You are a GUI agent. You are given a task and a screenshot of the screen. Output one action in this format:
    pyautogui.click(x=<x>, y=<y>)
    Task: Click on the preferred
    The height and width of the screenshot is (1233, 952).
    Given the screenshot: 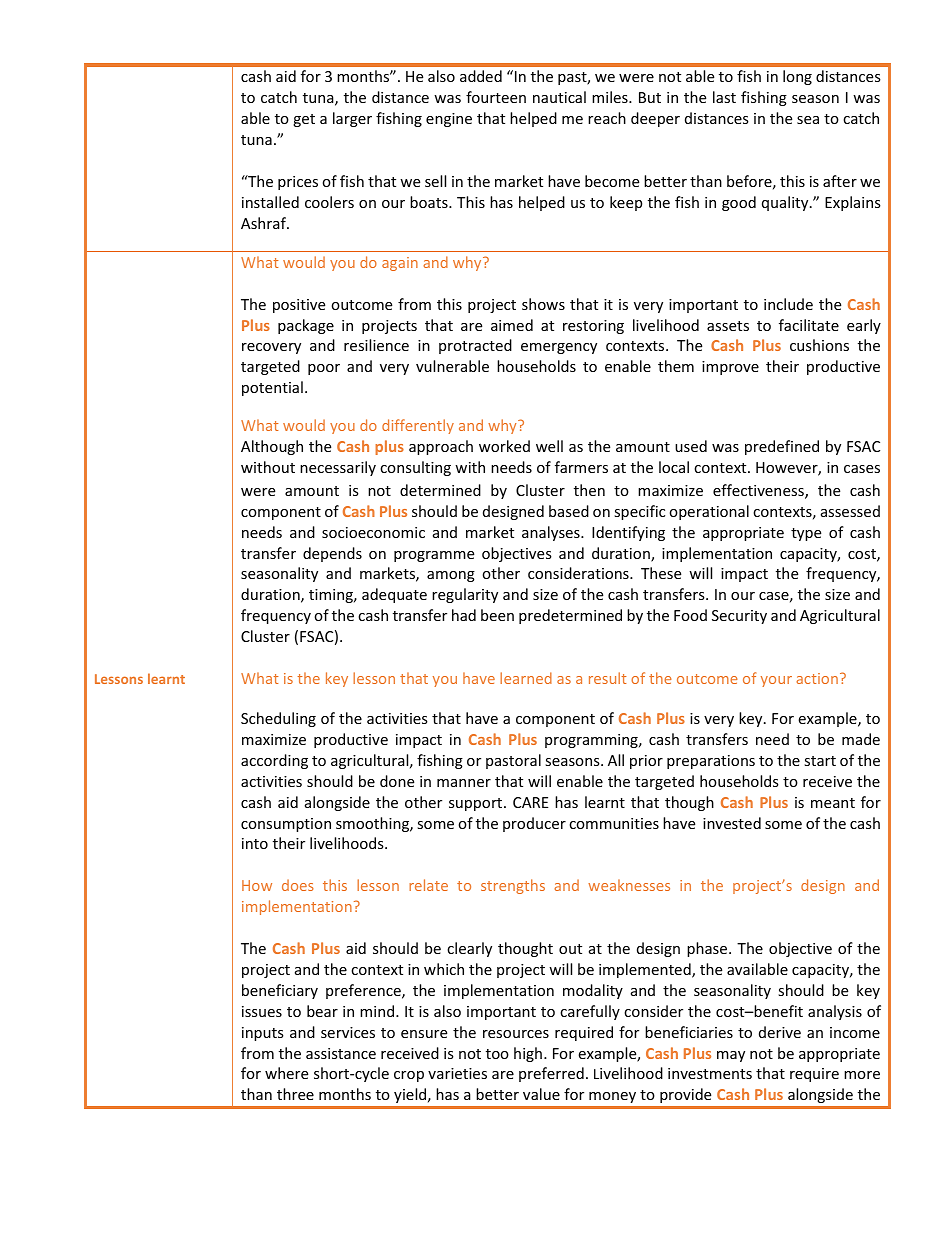 What is the action you would take?
    pyautogui.click(x=551, y=1074)
